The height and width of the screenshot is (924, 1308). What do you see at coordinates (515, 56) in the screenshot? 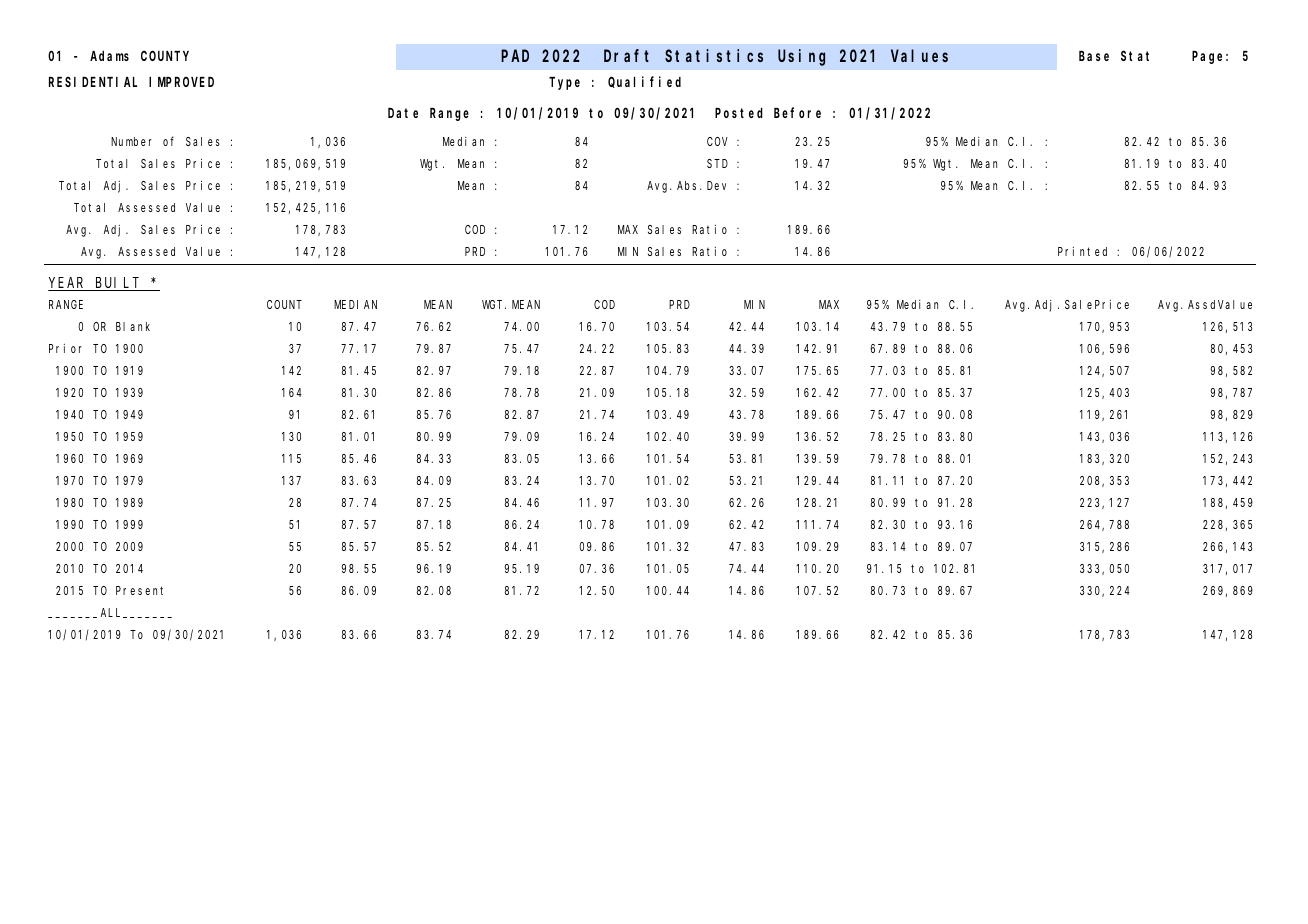
I see `PAD` at bounding box center [515, 56].
